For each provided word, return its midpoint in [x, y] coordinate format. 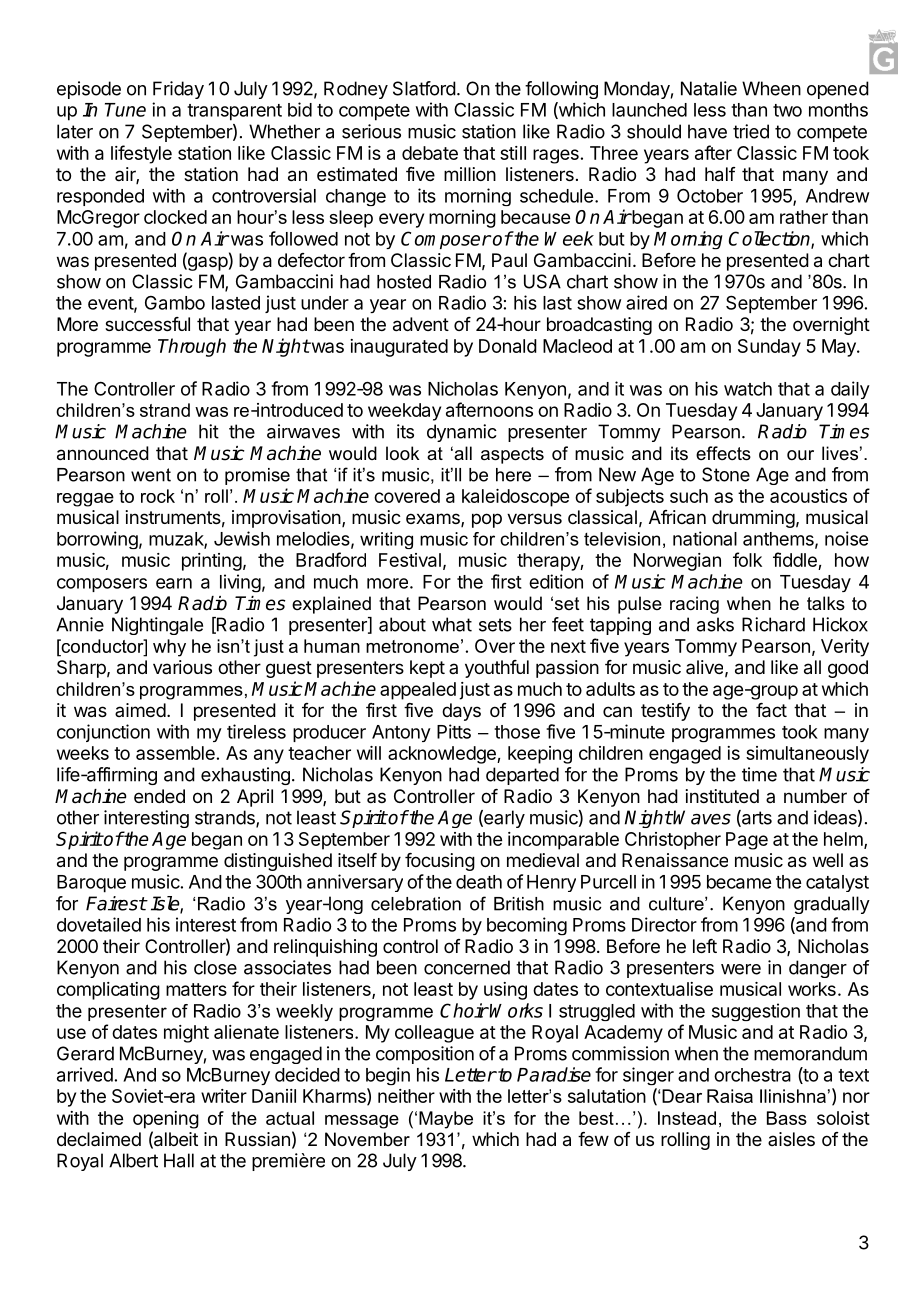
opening [166, 1120]
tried [751, 131]
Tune [125, 110]
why [169, 648]
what [452, 624]
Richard [773, 624]
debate [430, 153]
